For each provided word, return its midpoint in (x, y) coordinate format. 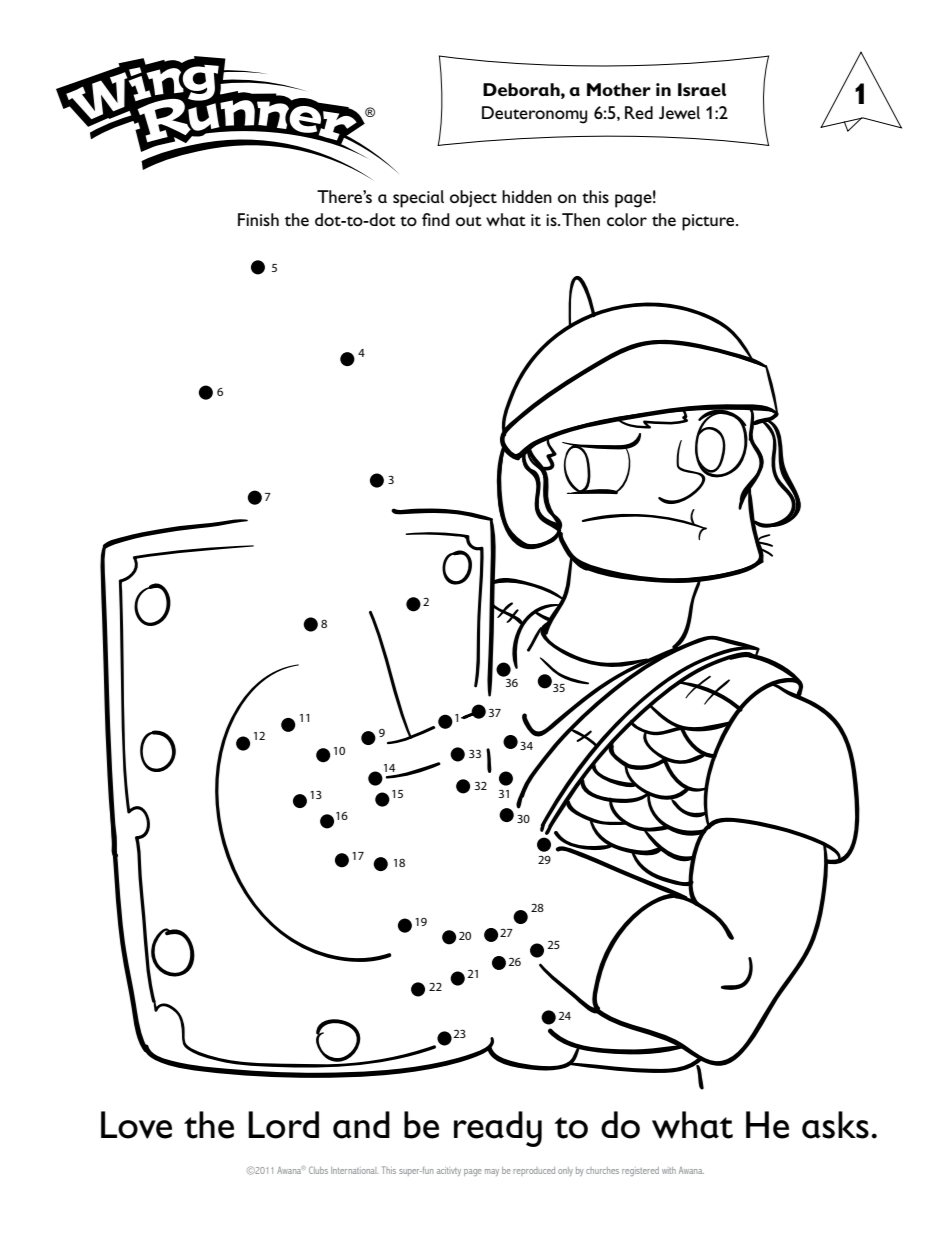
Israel (702, 89)
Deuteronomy (535, 115)
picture (709, 222)
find (436, 219)
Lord (283, 1125)
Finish (258, 219)
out (469, 221)
